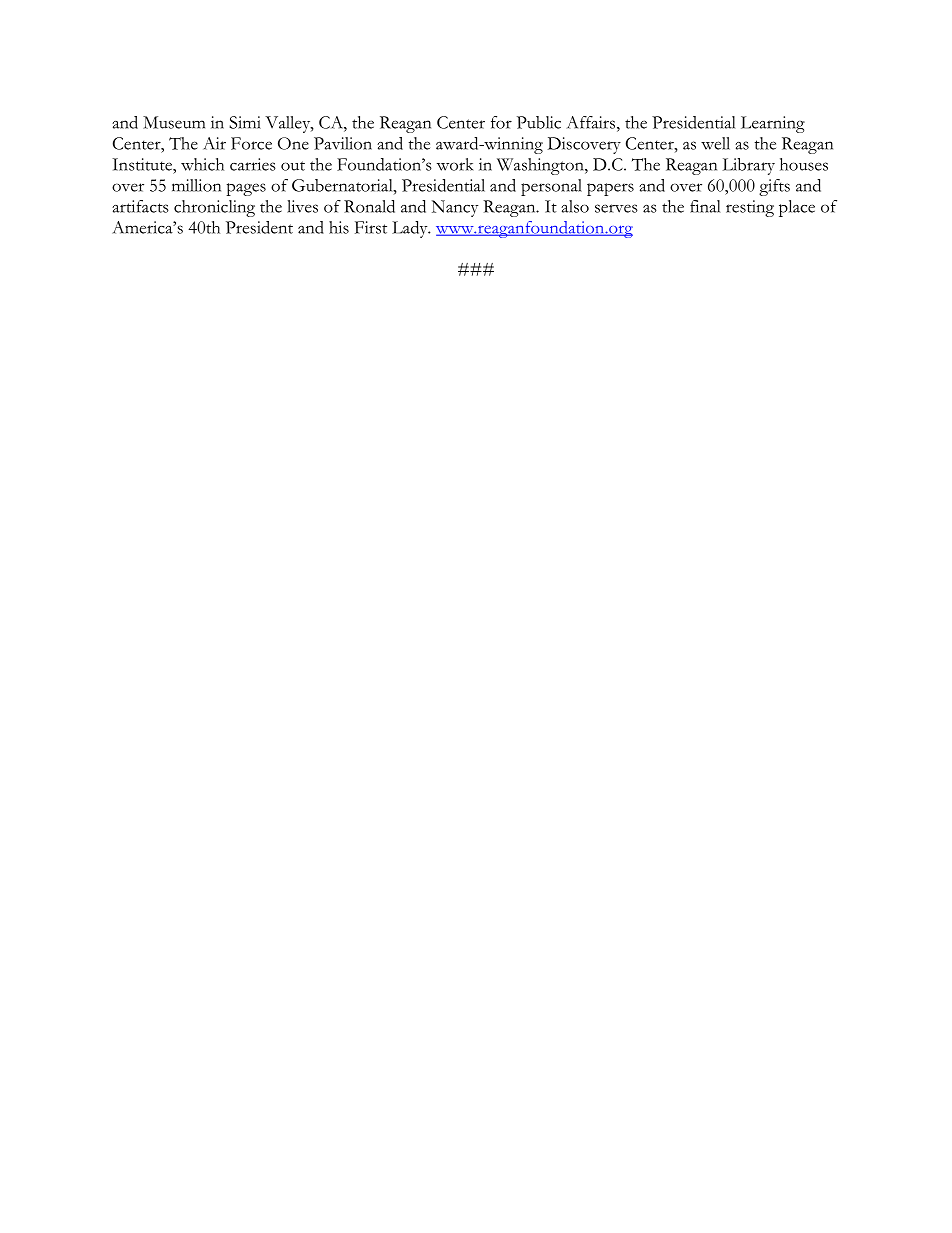 The image size is (952, 1233). Describe the element at coordinates (343, 143) in the image. I see `Pavilion` at that location.
